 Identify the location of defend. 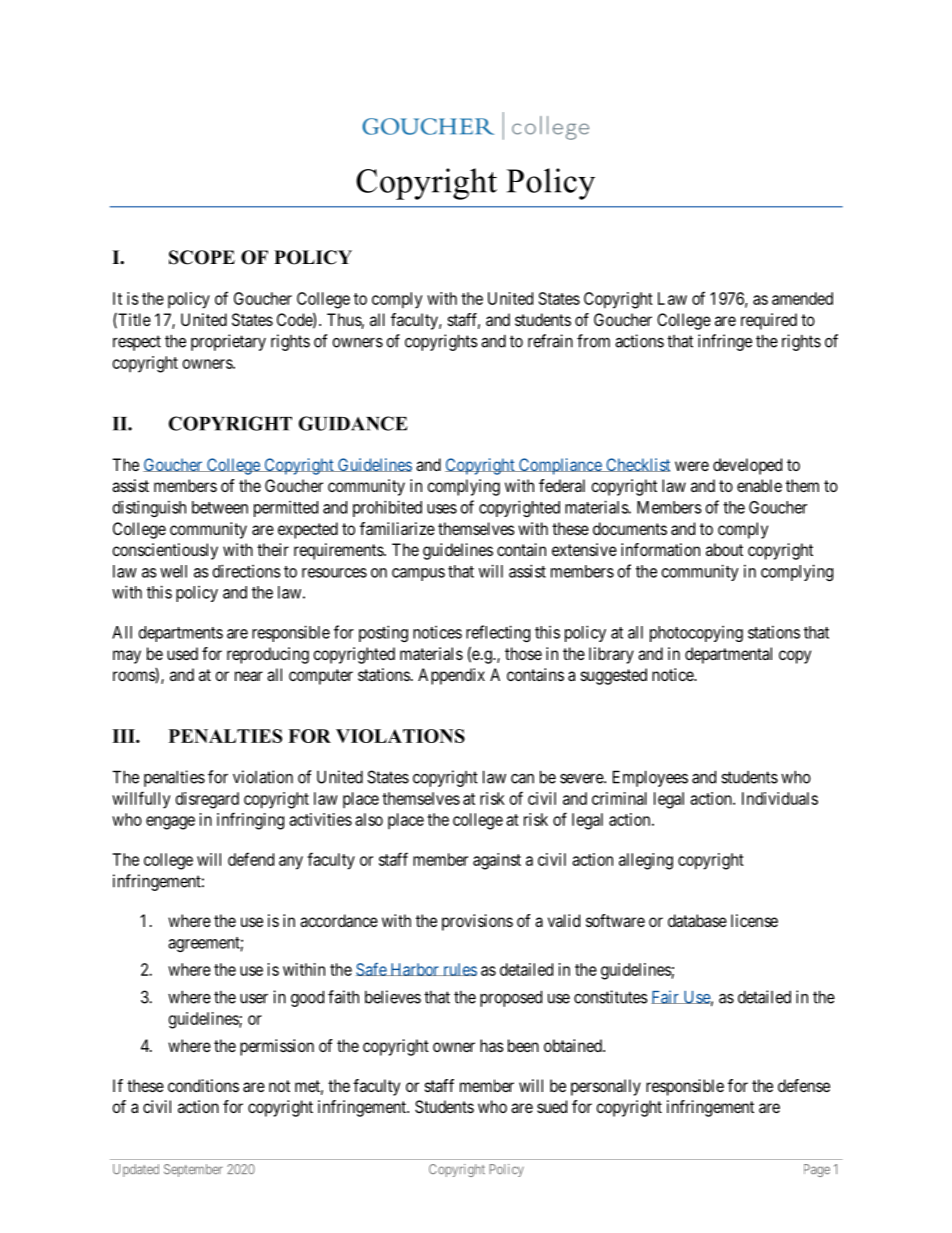
(251, 859).
